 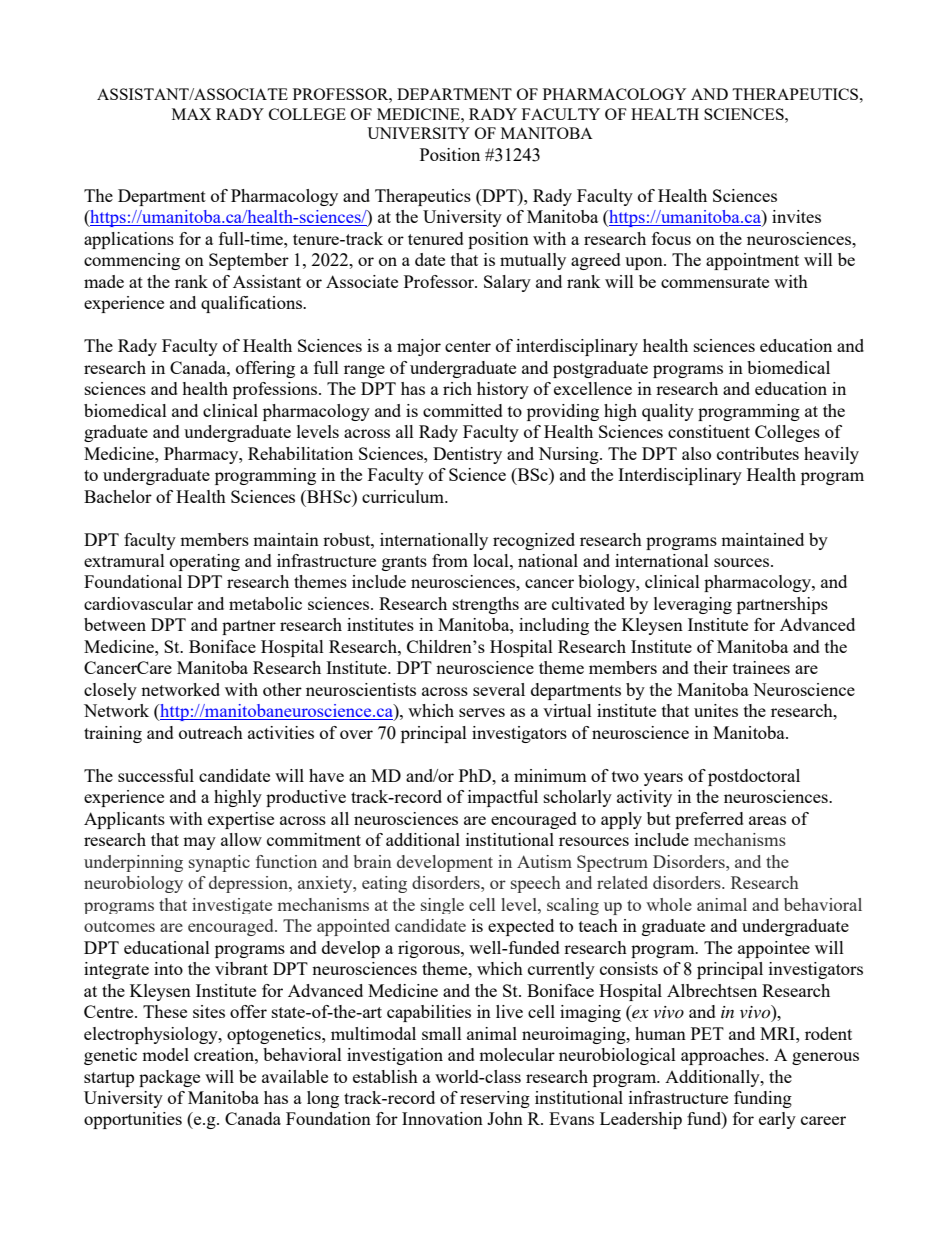 What do you see at coordinates (276, 390) in the screenshot?
I see `professions` at bounding box center [276, 390].
